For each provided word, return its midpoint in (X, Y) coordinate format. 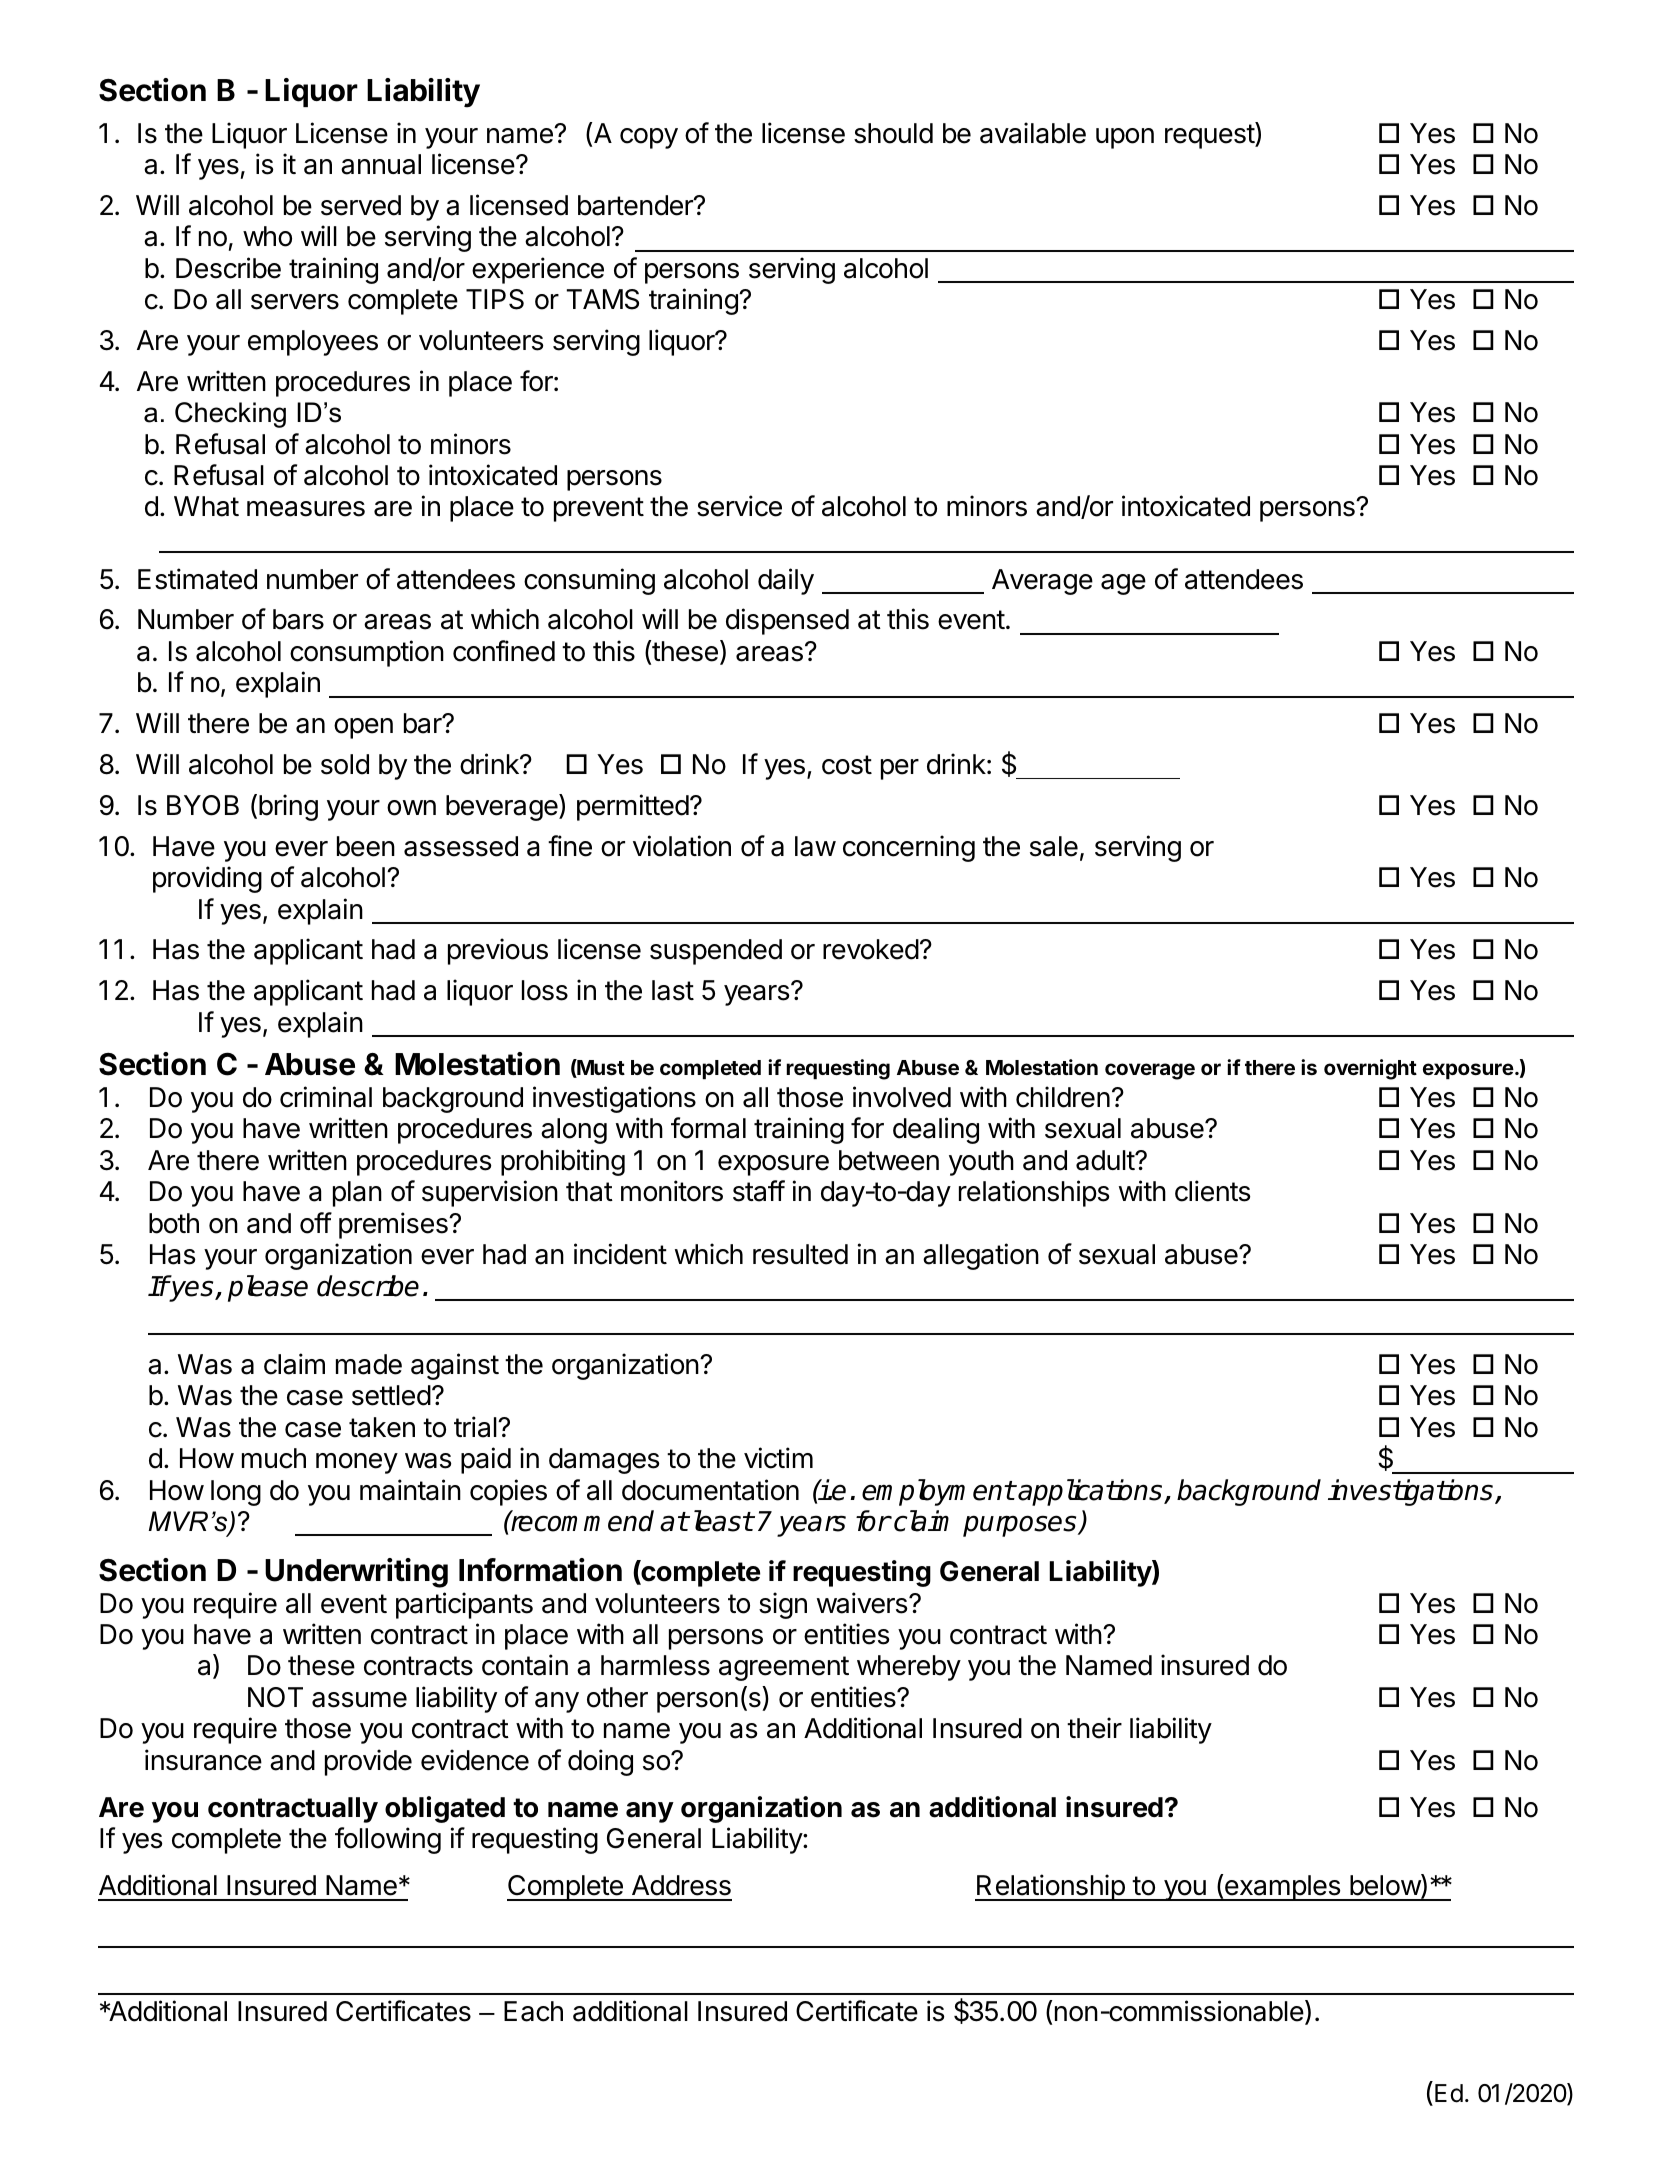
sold (345, 764)
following (388, 1840)
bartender (636, 205)
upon (1125, 138)
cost (847, 765)
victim (778, 1458)
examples (1282, 1888)
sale (1054, 846)
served (361, 205)
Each (533, 2011)
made (369, 1364)
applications (1091, 1492)
